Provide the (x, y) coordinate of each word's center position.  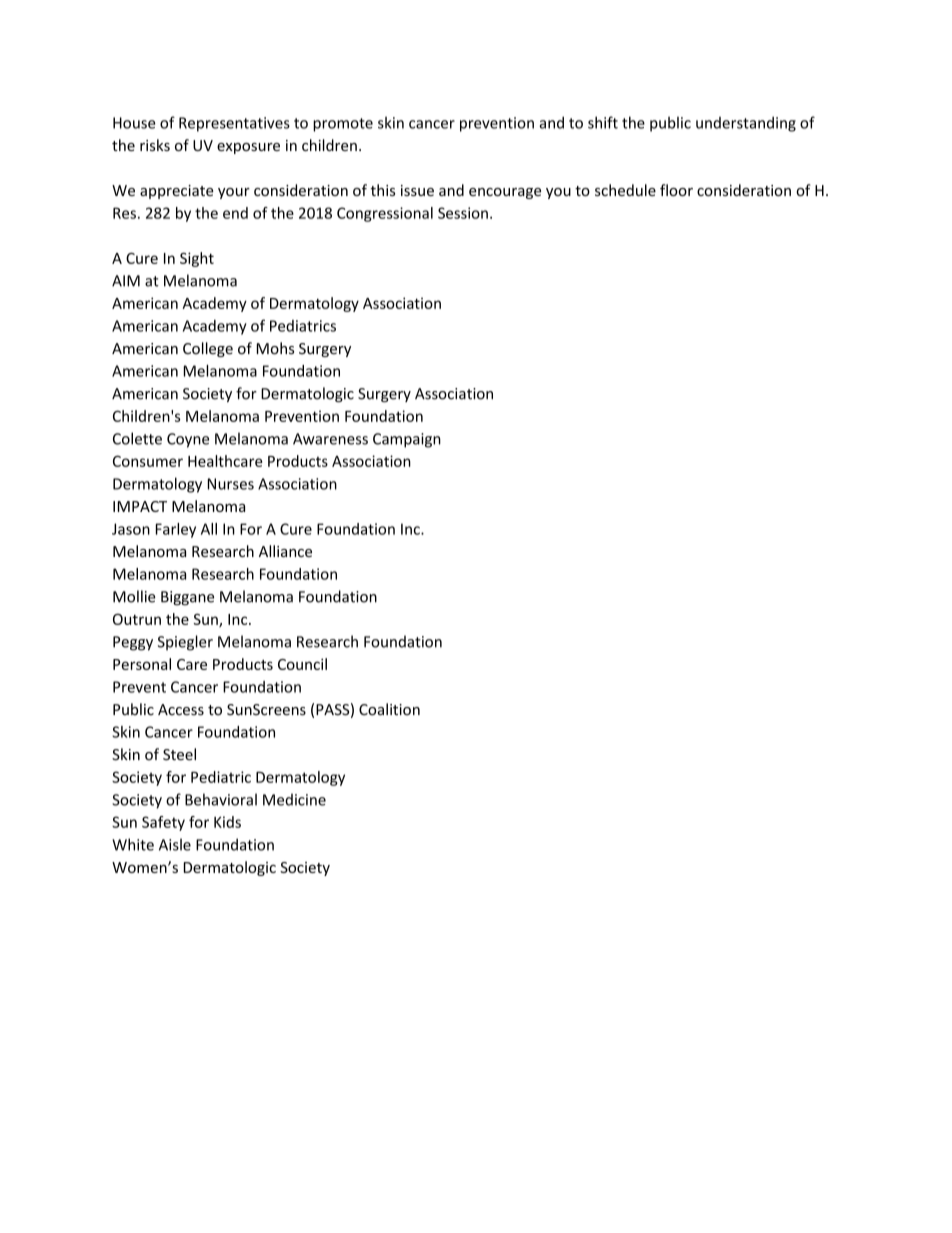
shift (603, 122)
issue (417, 190)
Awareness (330, 439)
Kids (227, 822)
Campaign (407, 440)
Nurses (231, 484)
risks (155, 145)
